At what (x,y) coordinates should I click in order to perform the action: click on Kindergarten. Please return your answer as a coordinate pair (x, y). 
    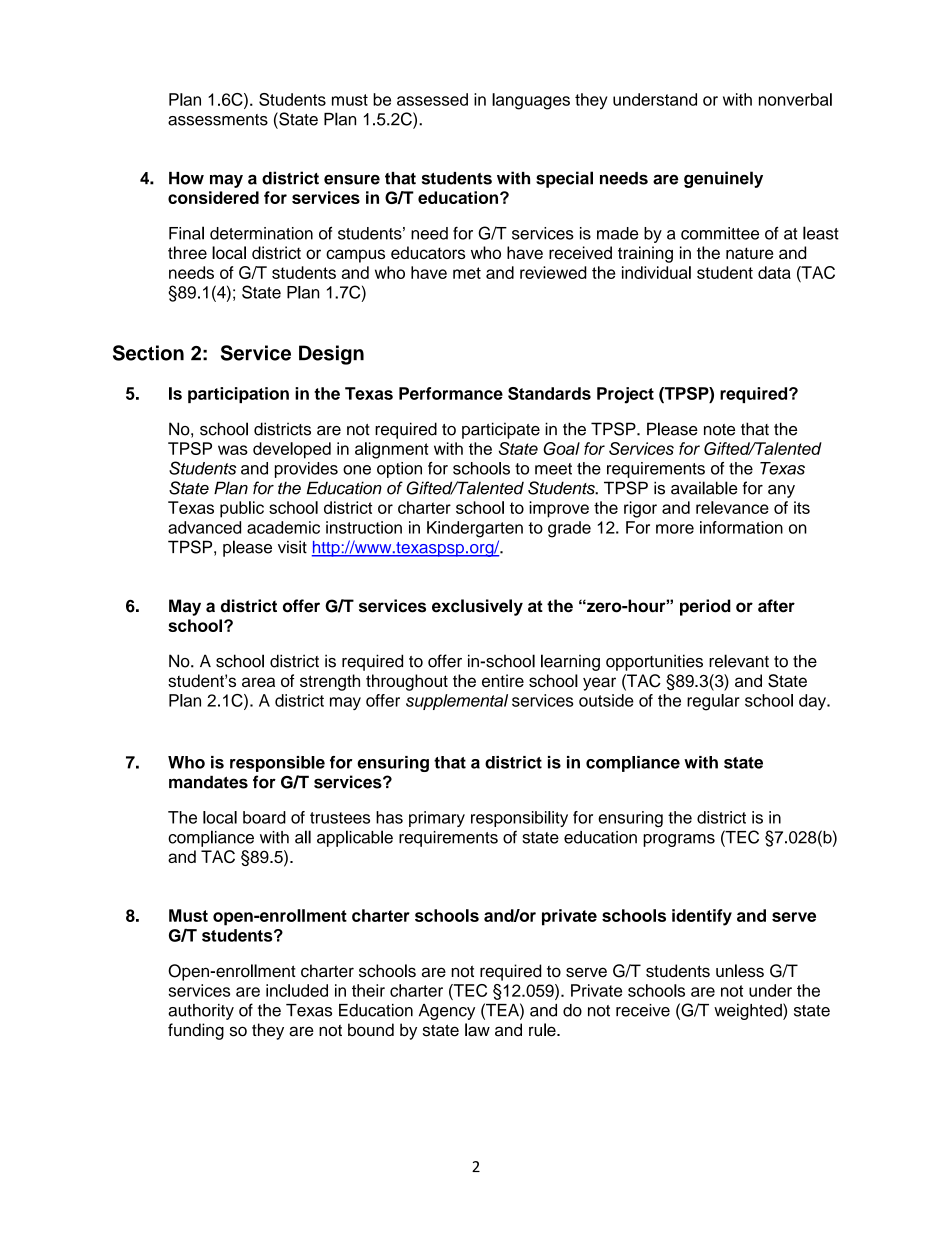
    Looking at the image, I should click on (475, 529).
